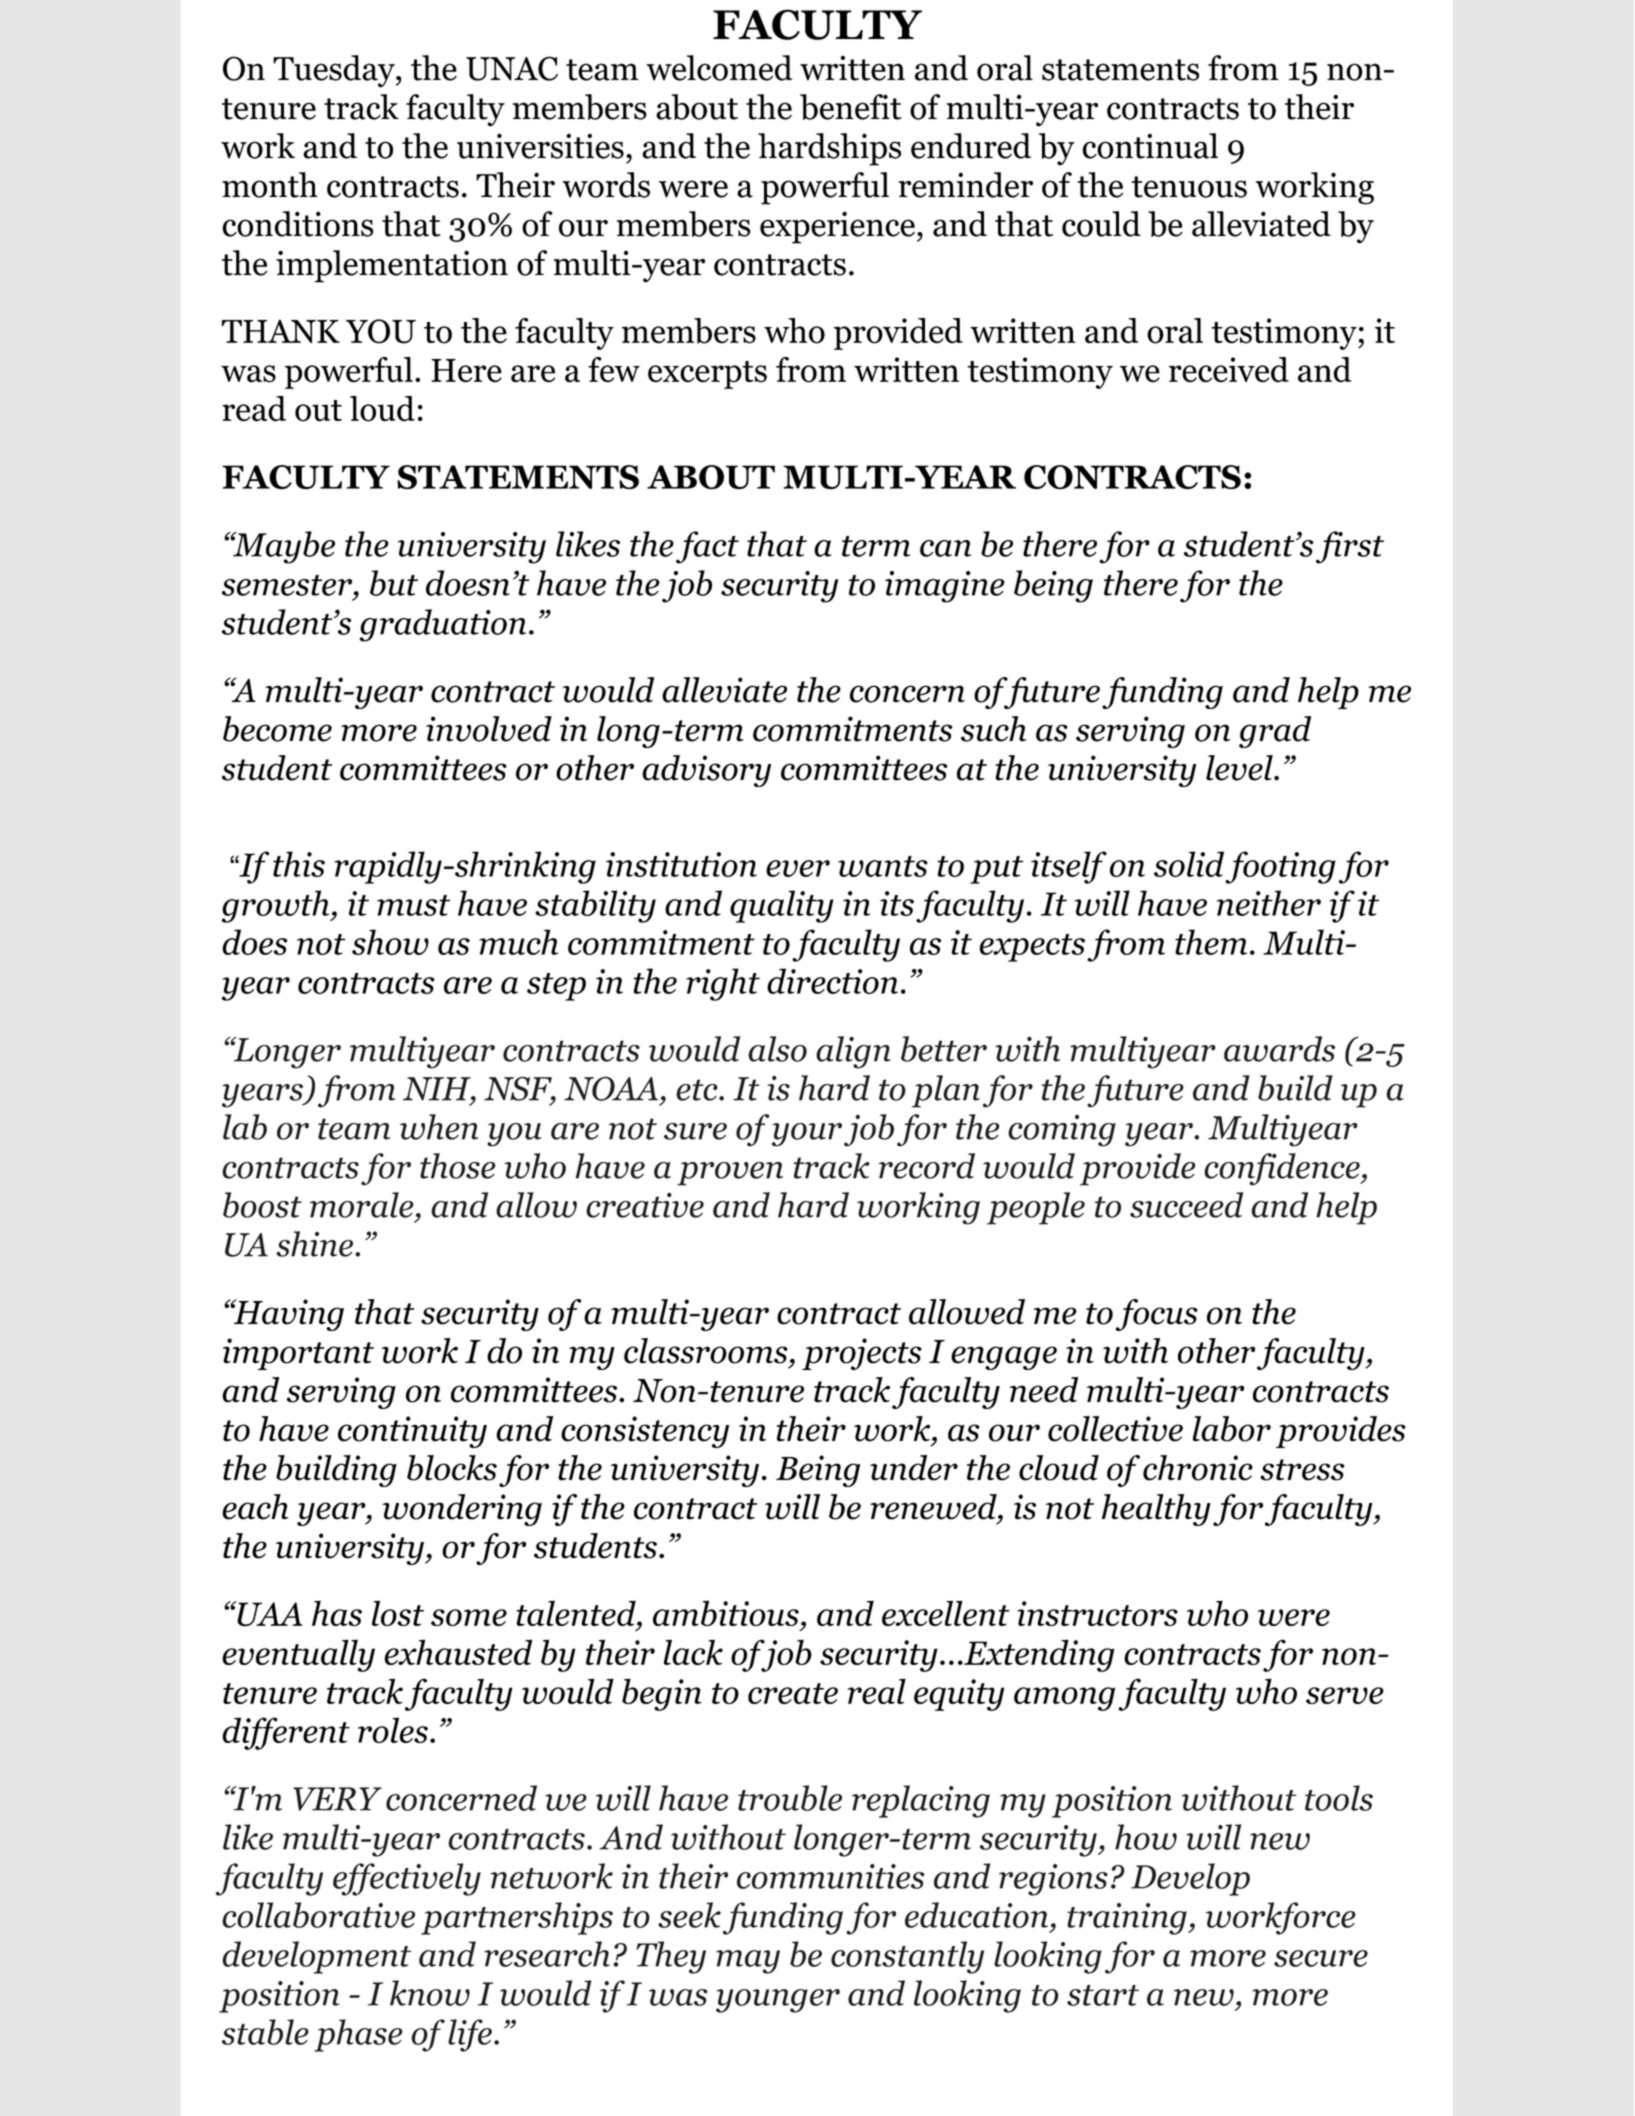  What do you see at coordinates (851, 107) in the document?
I see `benefit` at bounding box center [851, 107].
